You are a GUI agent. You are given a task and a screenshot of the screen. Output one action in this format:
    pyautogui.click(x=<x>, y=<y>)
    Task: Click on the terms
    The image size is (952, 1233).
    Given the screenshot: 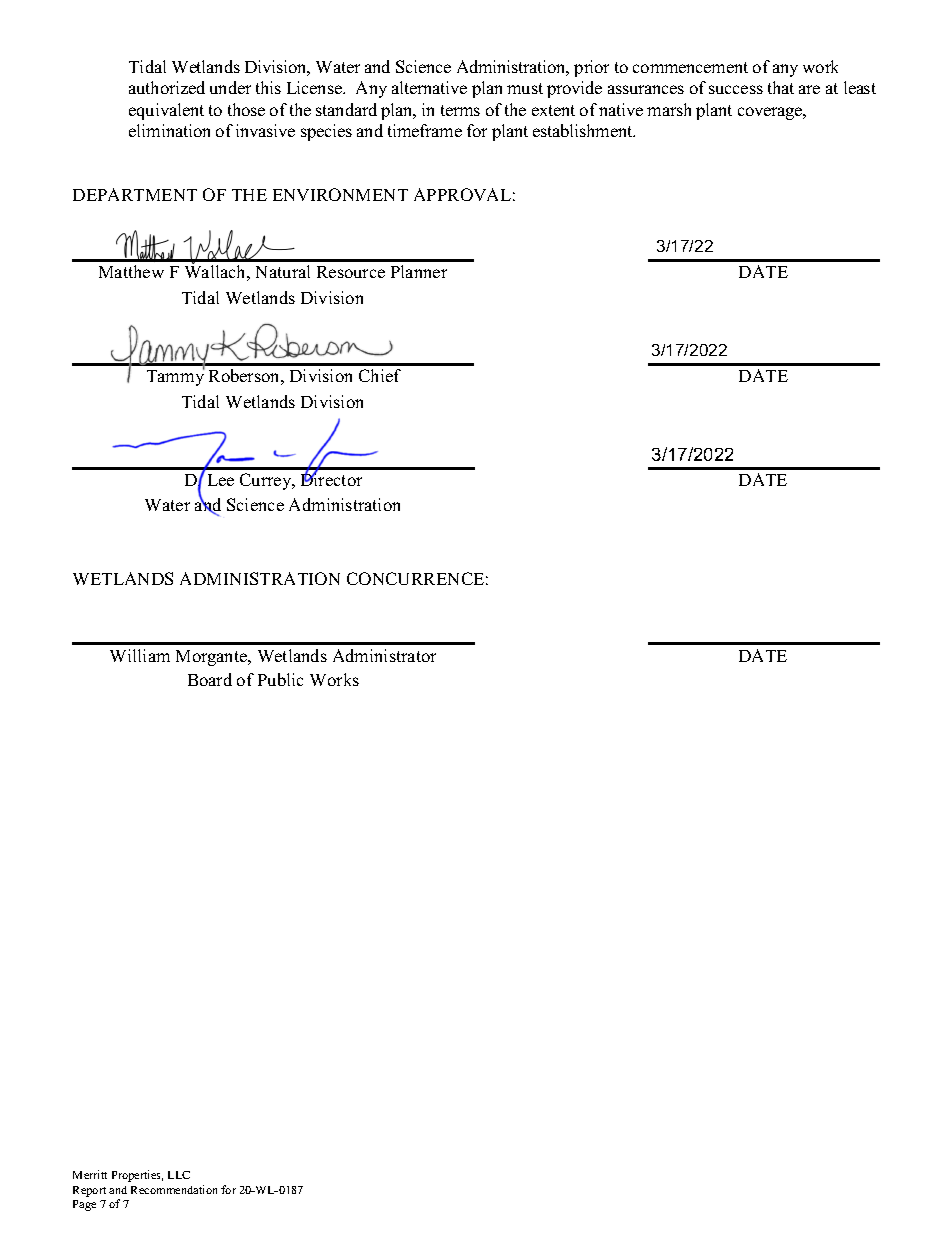 What is the action you would take?
    pyautogui.click(x=460, y=110)
